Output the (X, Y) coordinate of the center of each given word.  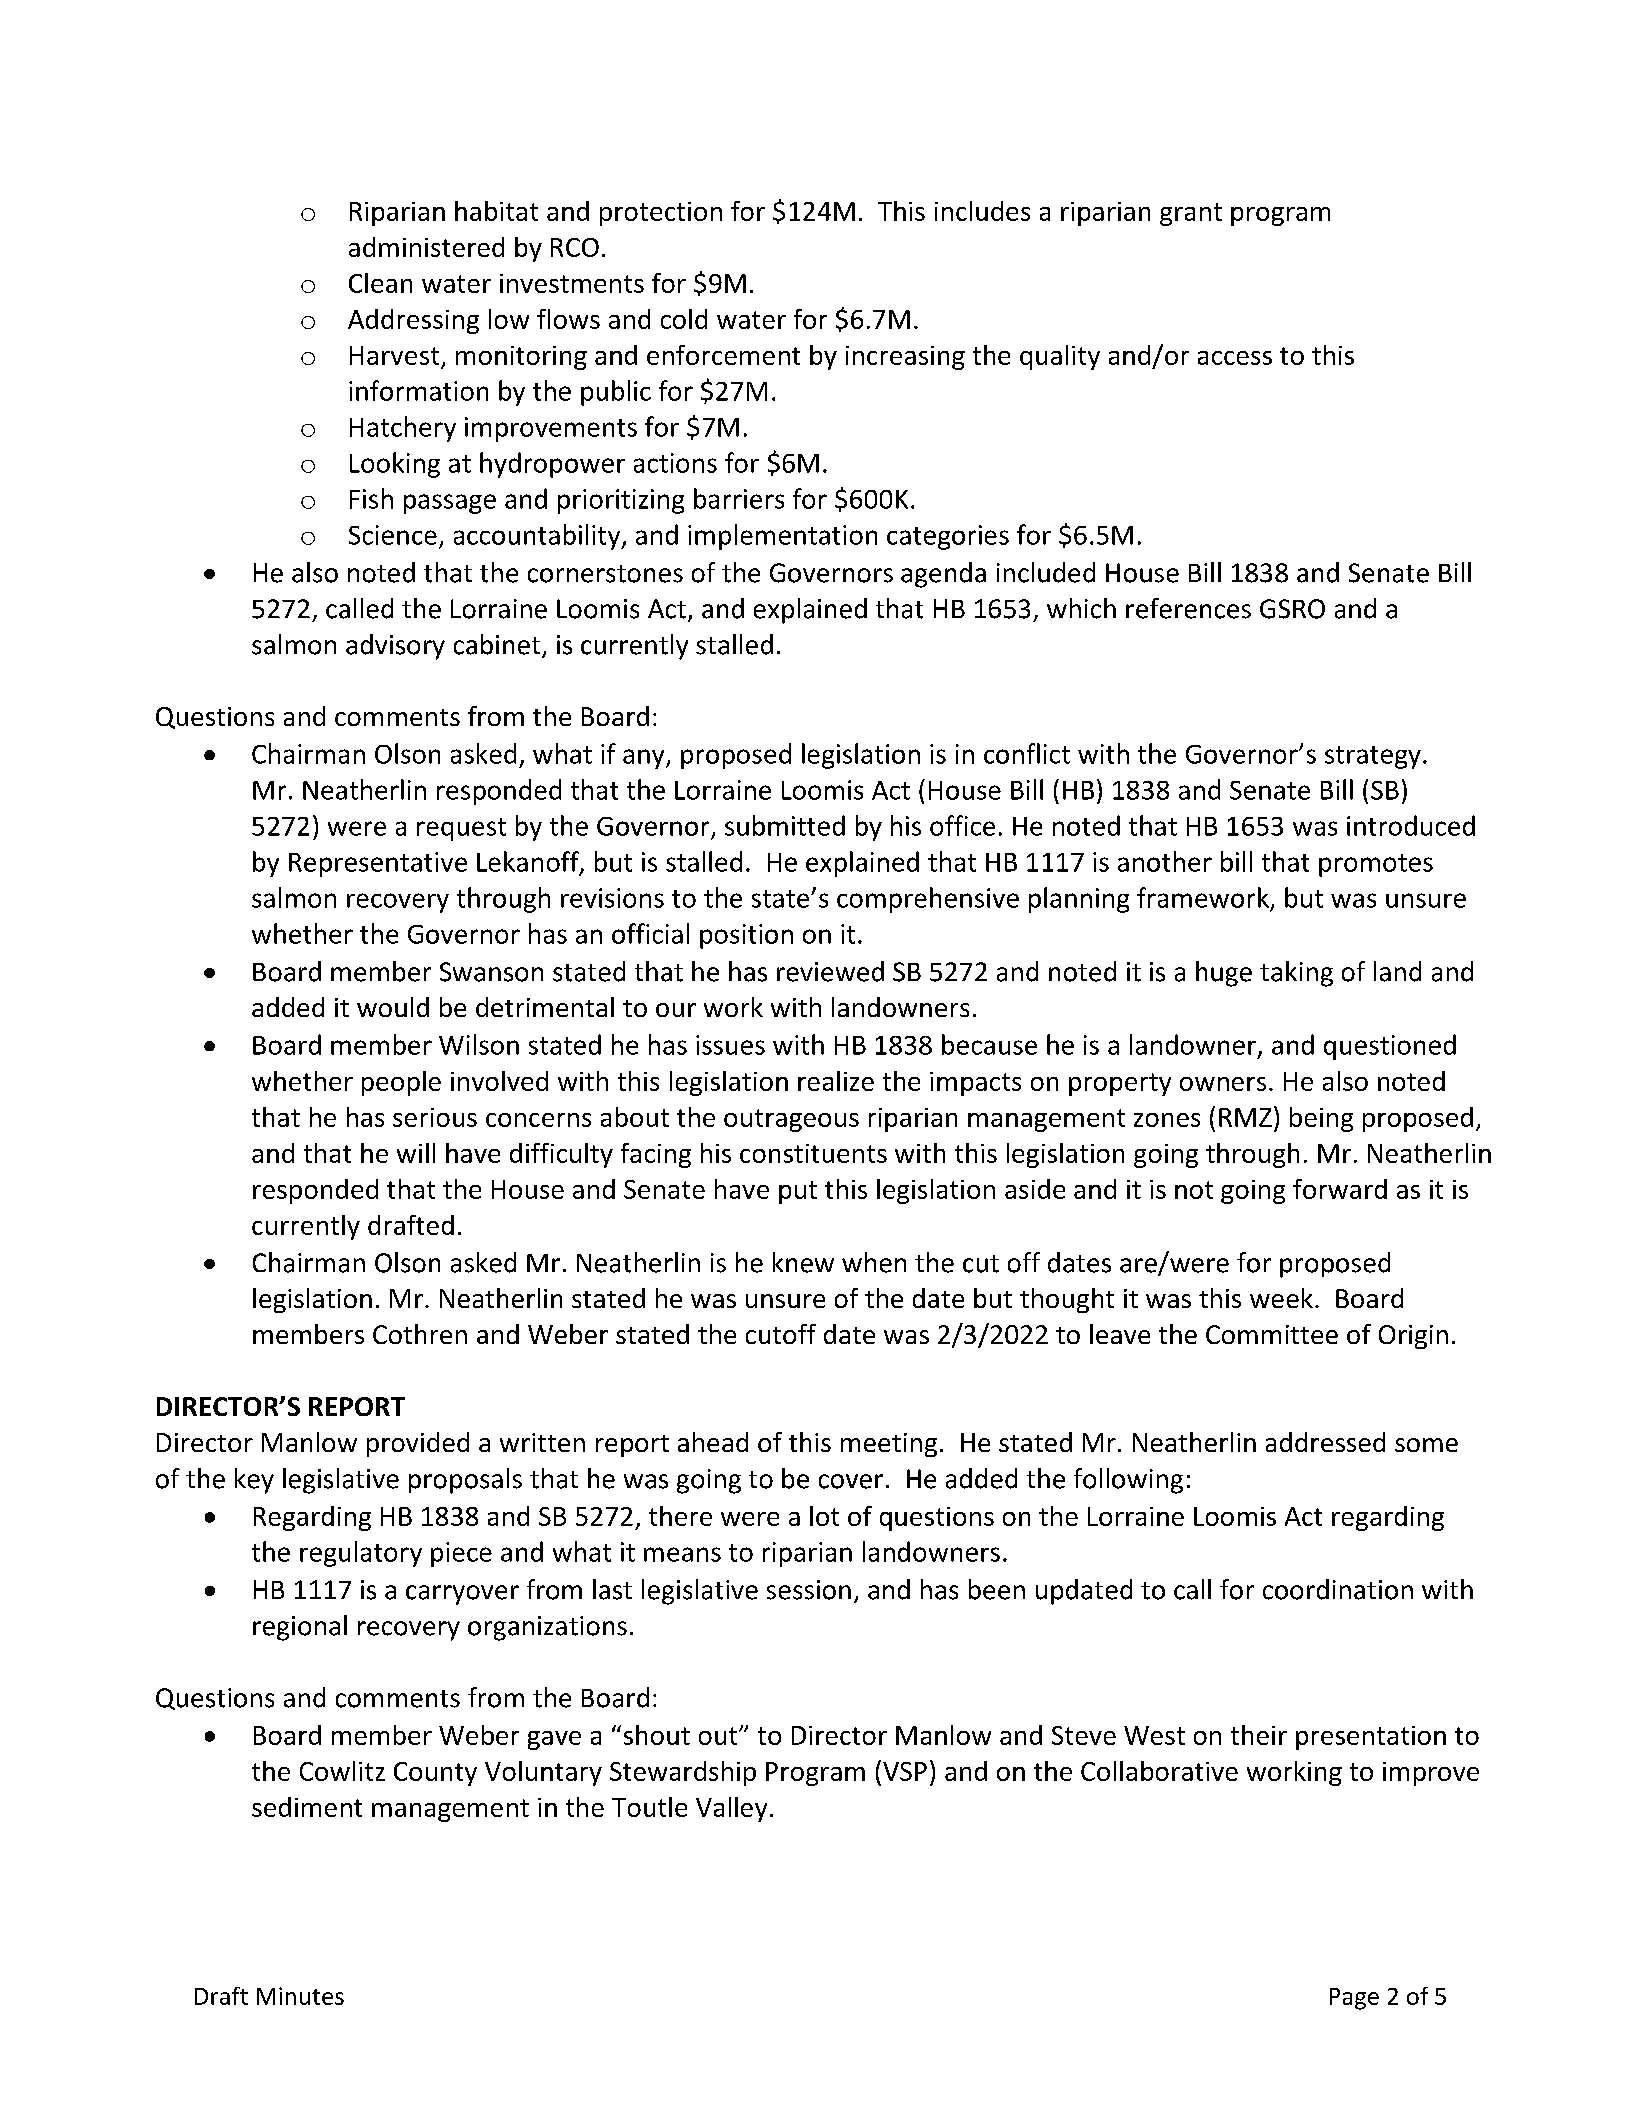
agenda (943, 575)
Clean (380, 283)
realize (836, 1081)
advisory (395, 647)
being (1321, 1119)
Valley (731, 1809)
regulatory (361, 1554)
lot (824, 1516)
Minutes (300, 1996)
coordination (1338, 1589)
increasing (905, 358)
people (401, 1083)
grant (1191, 214)
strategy (1373, 757)
